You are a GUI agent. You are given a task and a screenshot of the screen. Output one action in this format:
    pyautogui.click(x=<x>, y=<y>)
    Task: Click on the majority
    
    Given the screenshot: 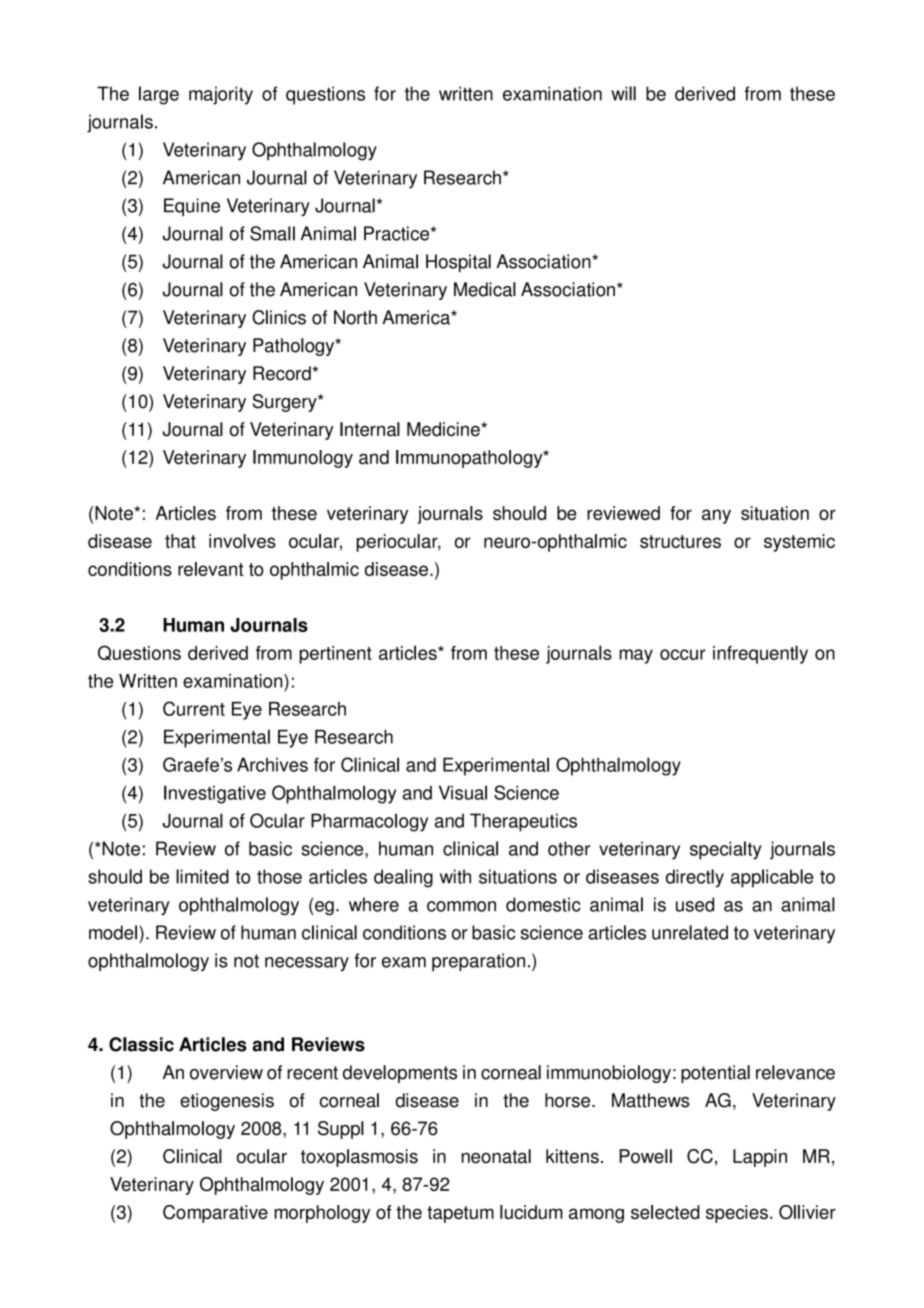 What is the action you would take?
    pyautogui.click(x=221, y=95)
